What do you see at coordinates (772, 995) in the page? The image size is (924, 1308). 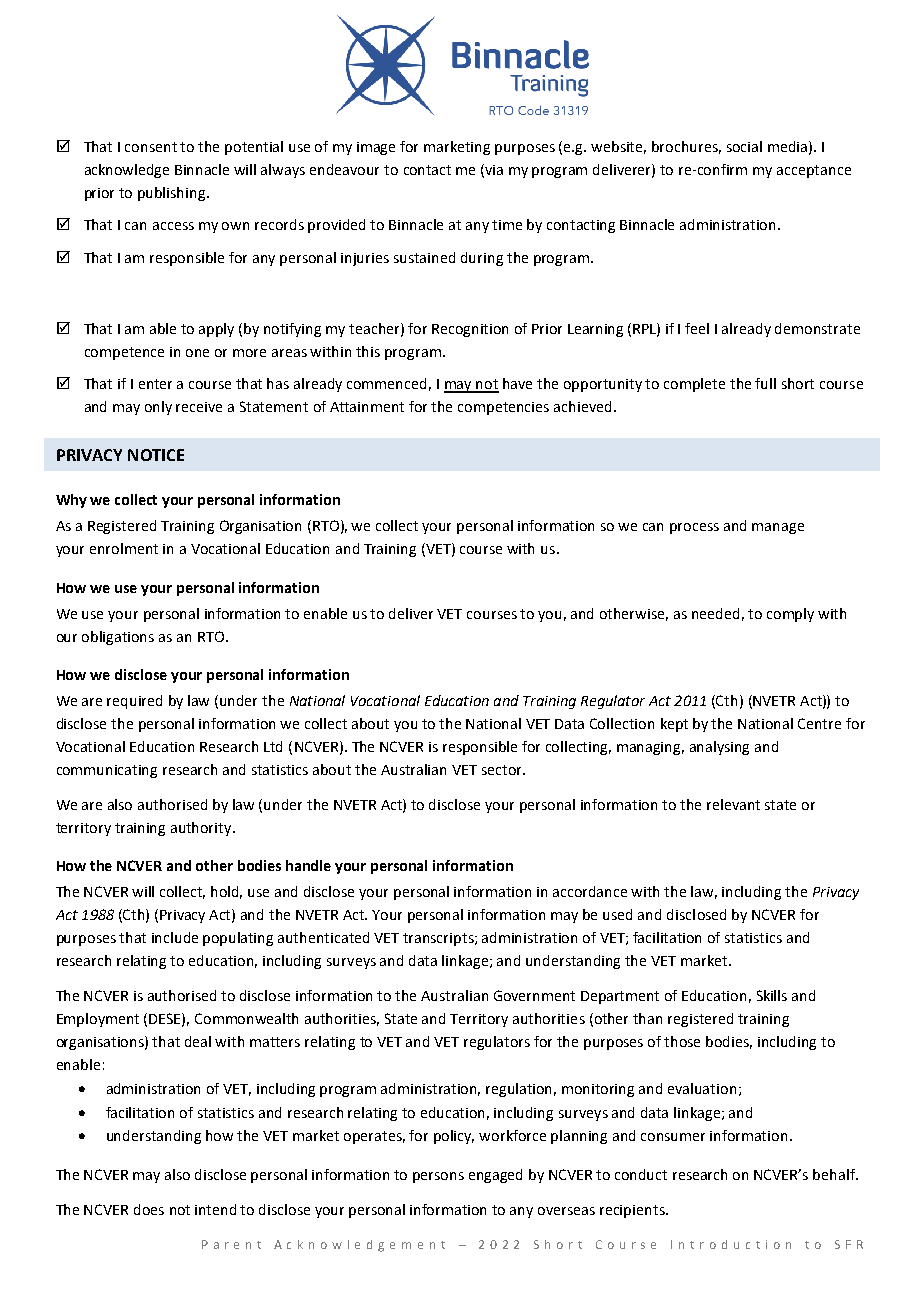 I see `Skills` at bounding box center [772, 995].
